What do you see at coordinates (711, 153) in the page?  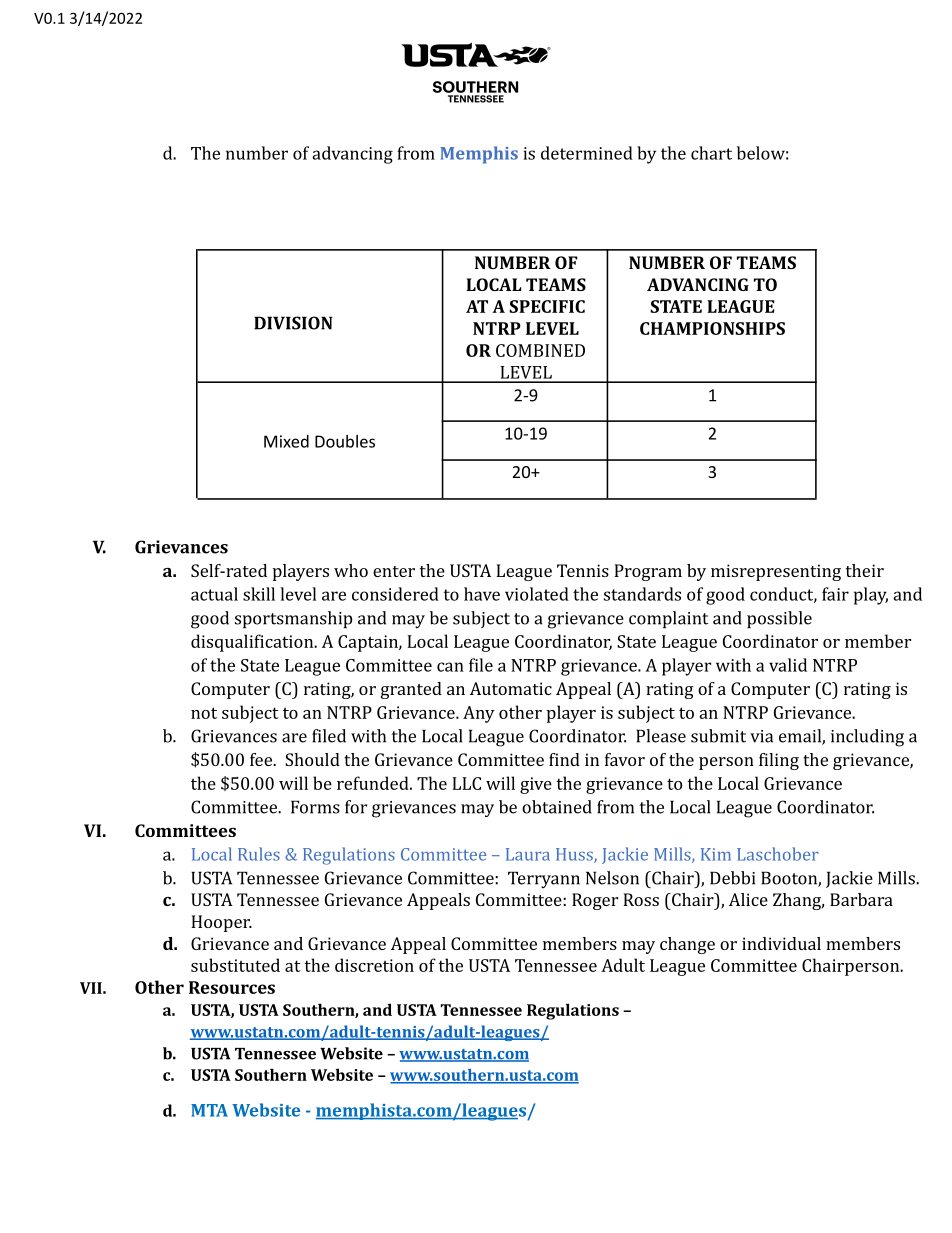 I see `chart` at bounding box center [711, 153].
